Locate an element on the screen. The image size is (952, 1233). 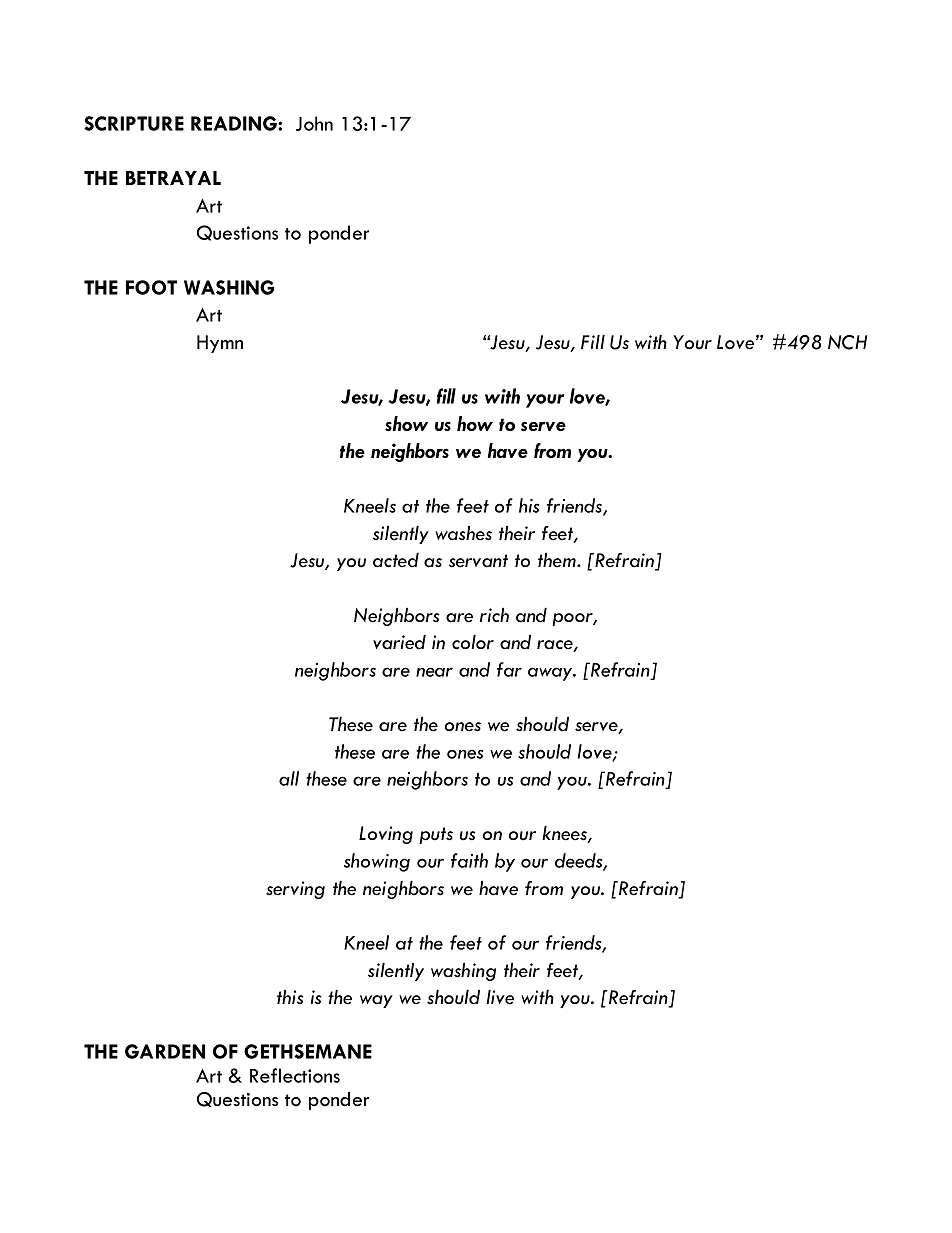
them is located at coordinates (558, 560).
